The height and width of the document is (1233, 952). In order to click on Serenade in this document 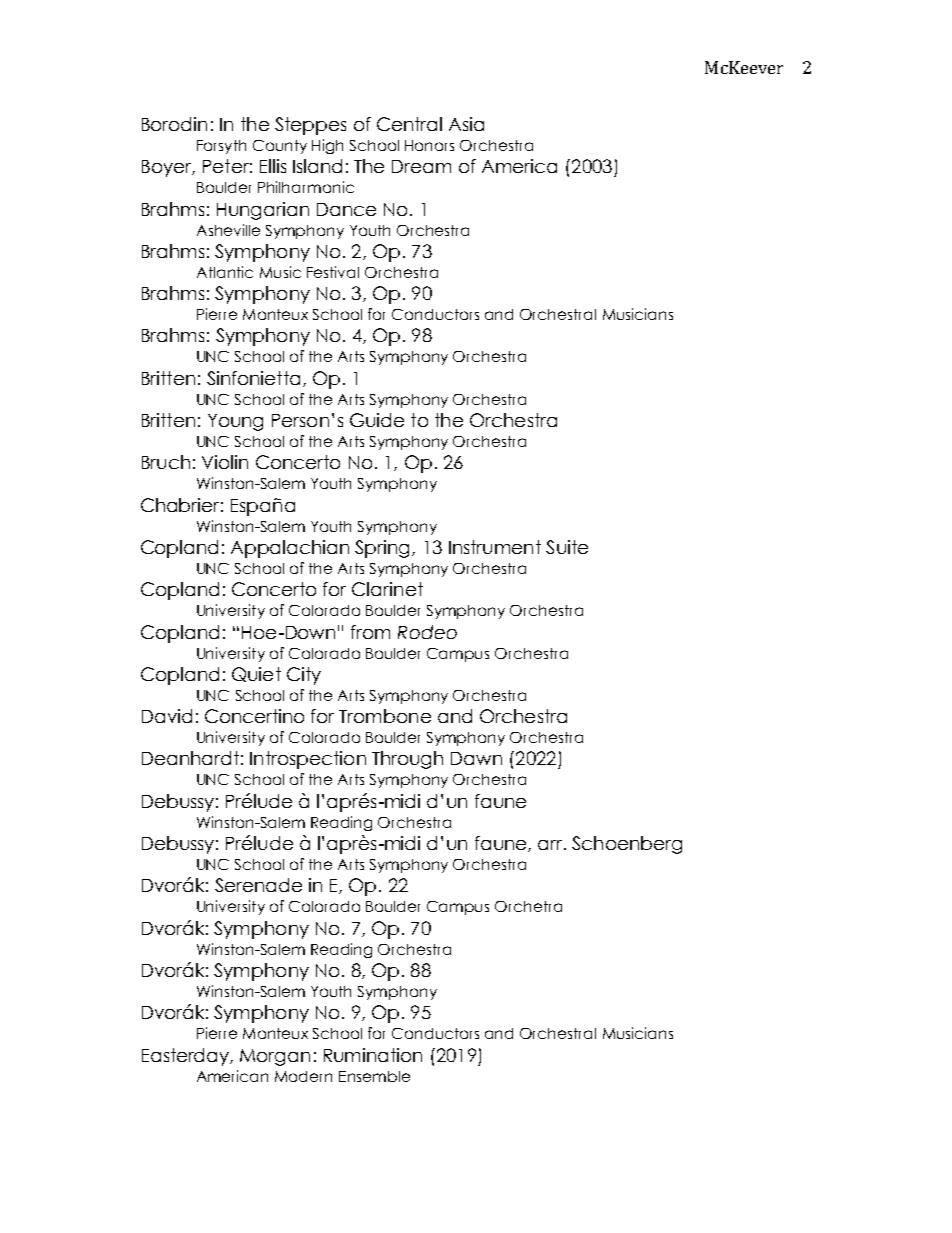, I will do `click(258, 885)`.
